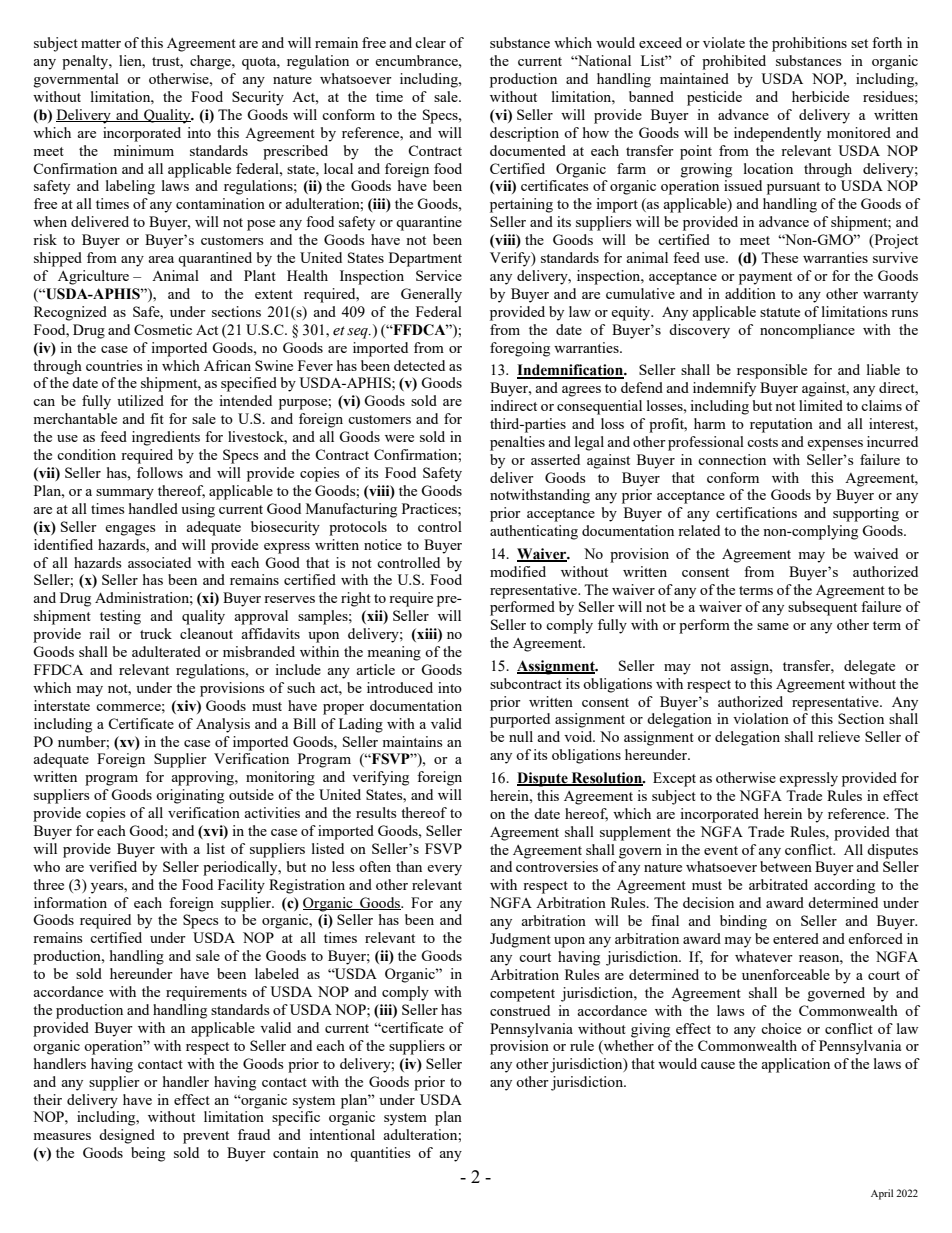 The height and width of the screenshot is (1233, 952). Describe the element at coordinates (156, 633) in the screenshot. I see `truck` at that location.
